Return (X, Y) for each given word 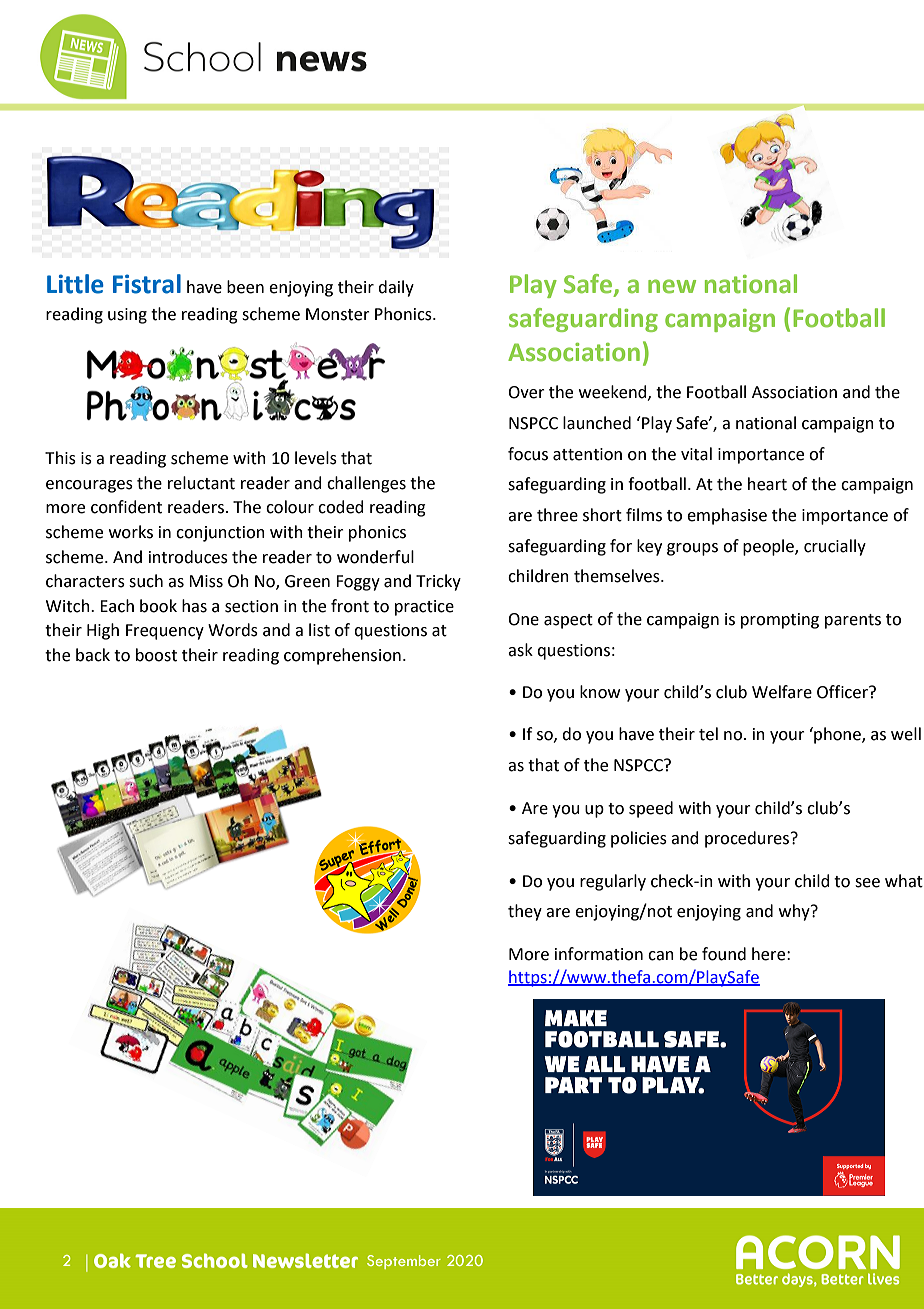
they (525, 912)
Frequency (165, 632)
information (599, 954)
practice (424, 608)
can (661, 956)
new (672, 286)
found (724, 954)
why (795, 912)
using (127, 316)
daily (396, 288)
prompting (780, 621)
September (404, 1262)
